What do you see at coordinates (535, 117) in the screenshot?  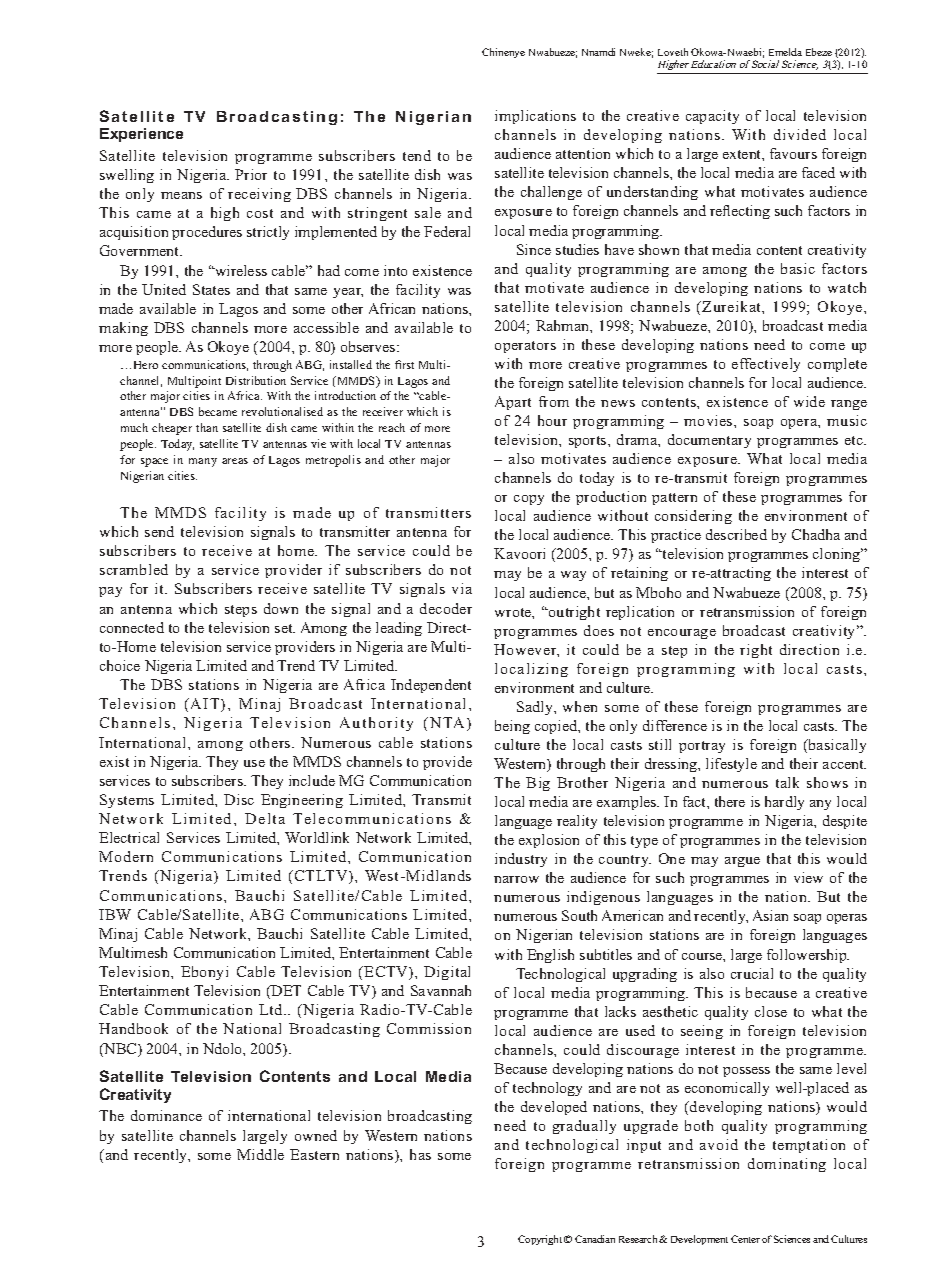 I see `implications` at bounding box center [535, 117].
